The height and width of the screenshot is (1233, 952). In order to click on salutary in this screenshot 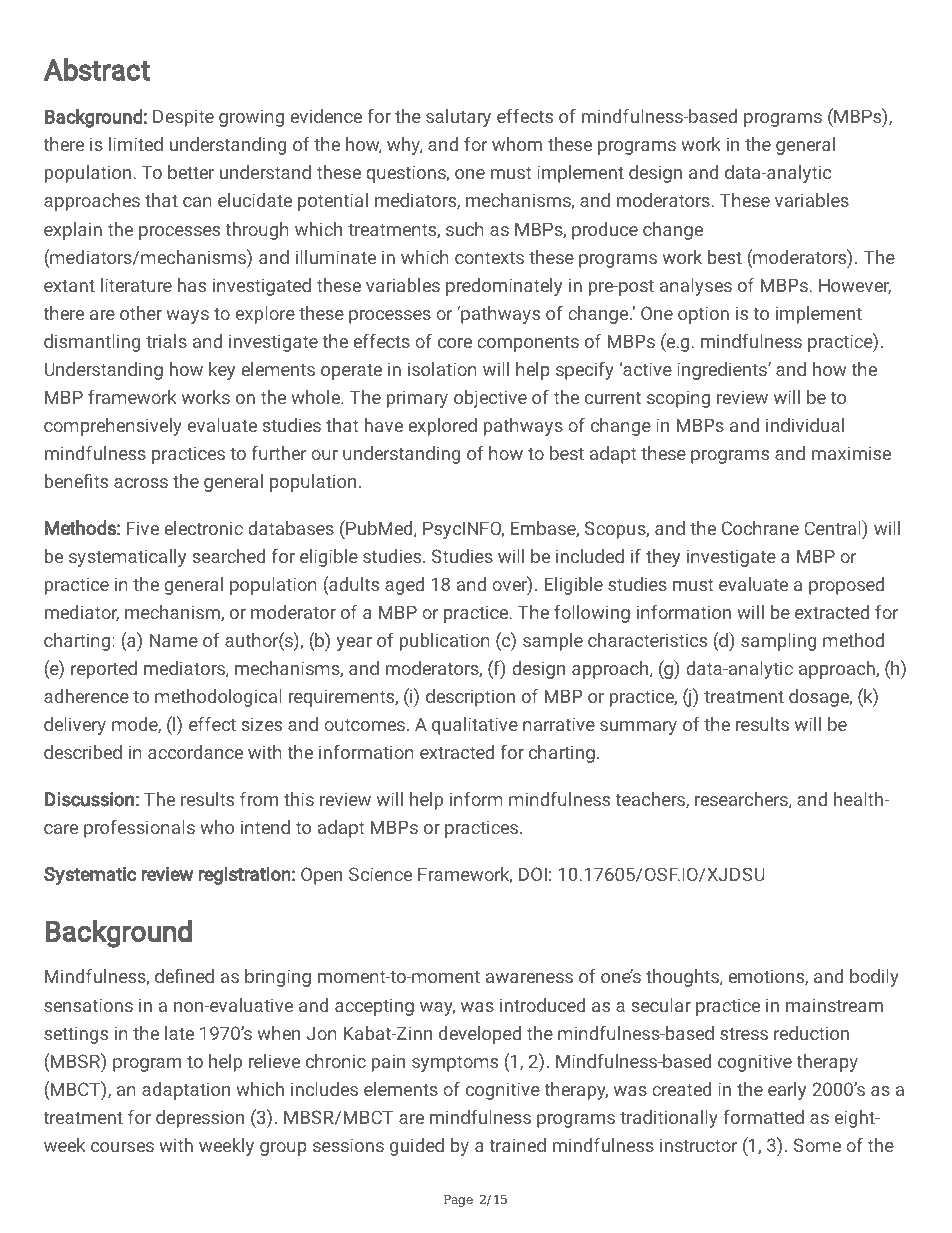, I will do `click(458, 118)`.
